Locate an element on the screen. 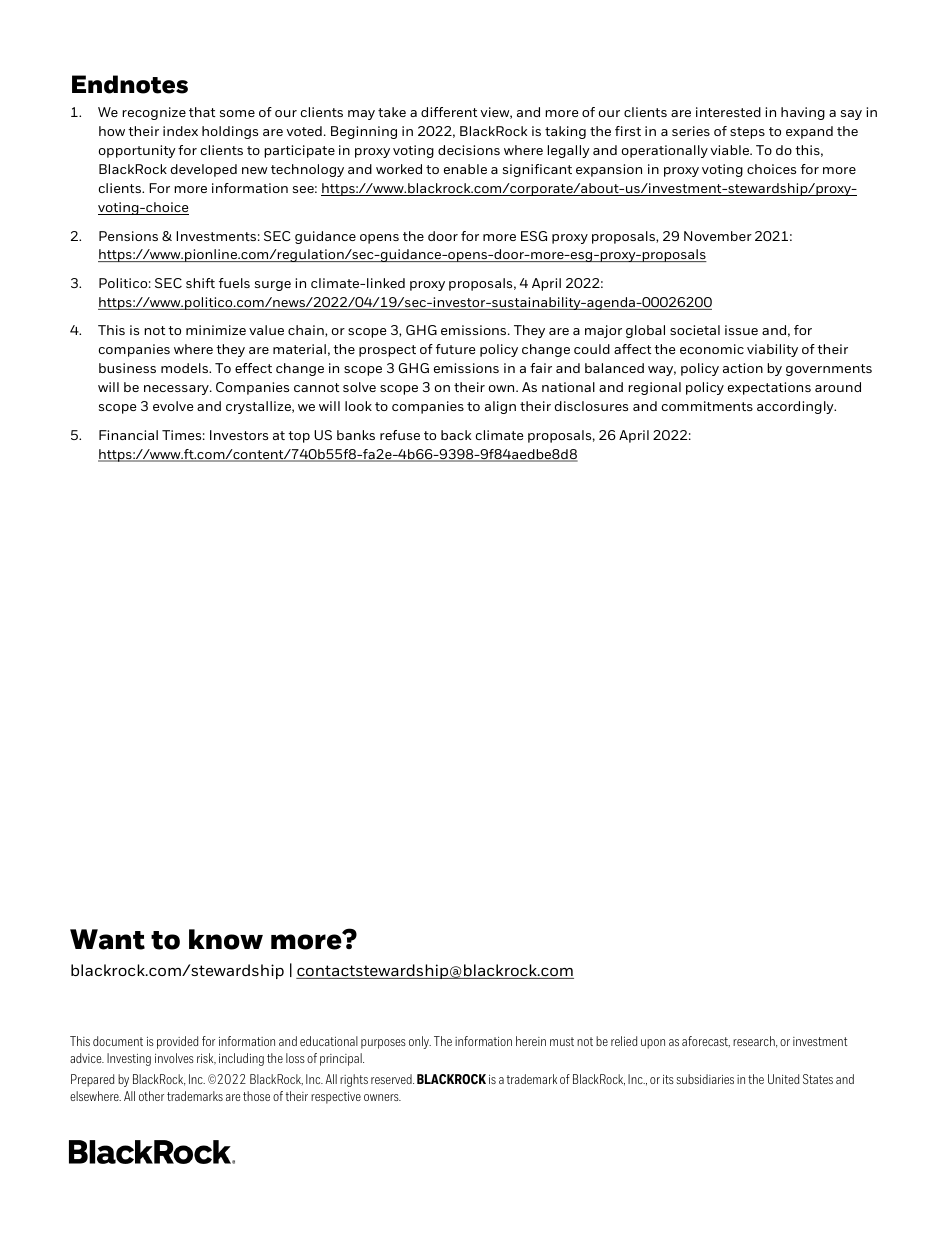  United is located at coordinates (783, 1079).
